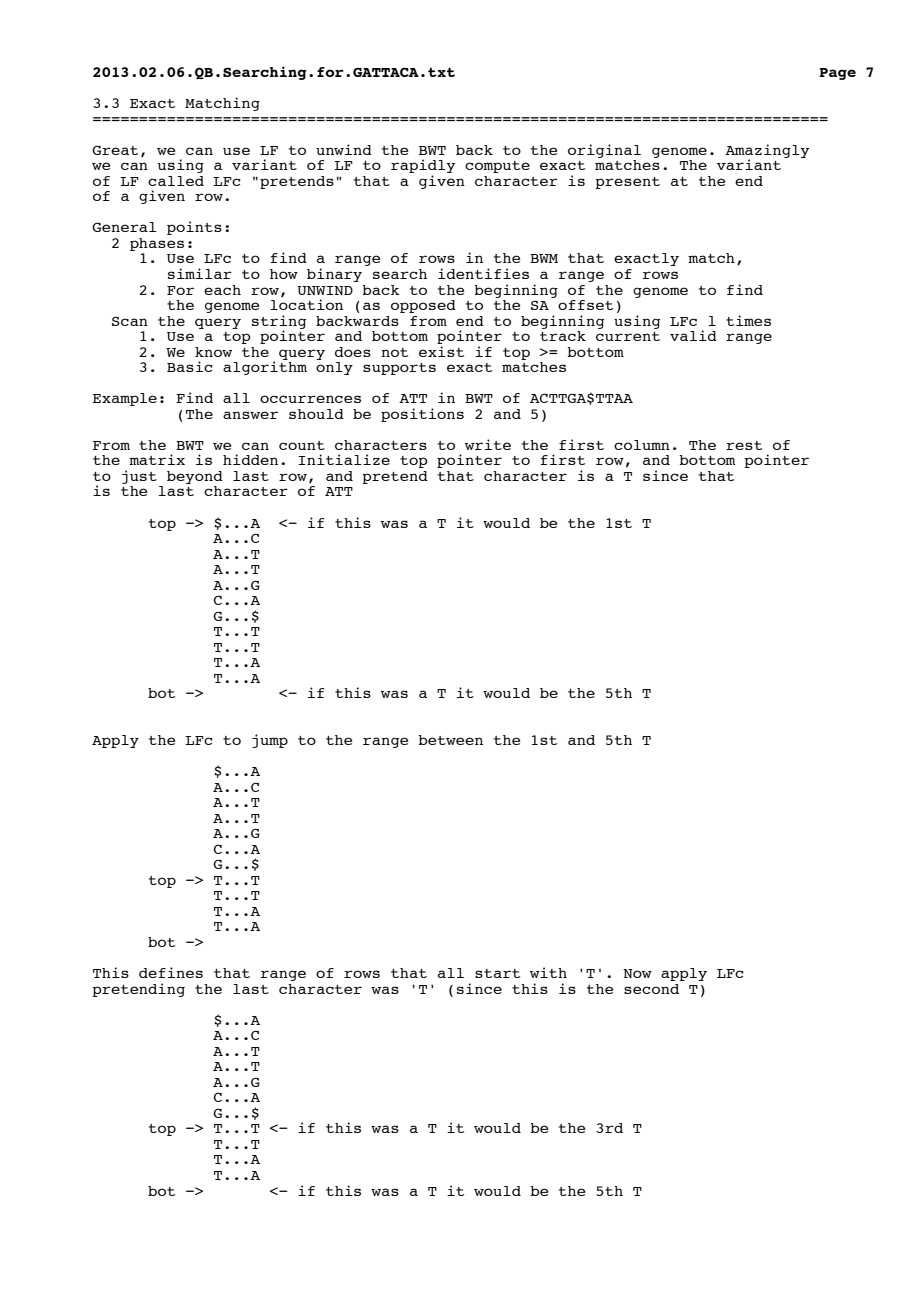 This screenshot has width=924, height=1308. Describe the element at coordinates (483, 273) in the screenshot. I see `identifies` at that location.
